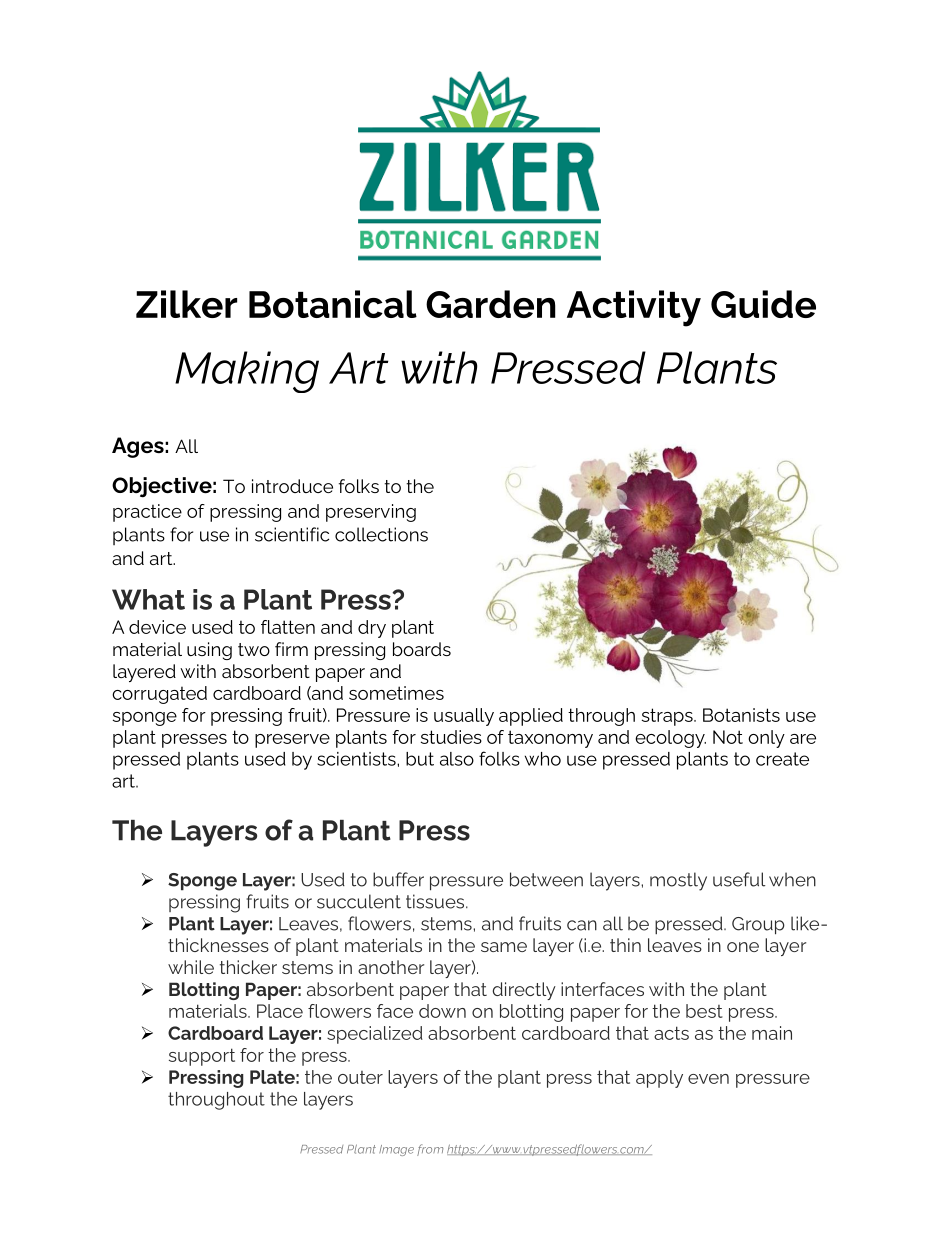 The width and height of the page is (952, 1233). Describe the element at coordinates (430, 1150) in the page. I see `from` at that location.
